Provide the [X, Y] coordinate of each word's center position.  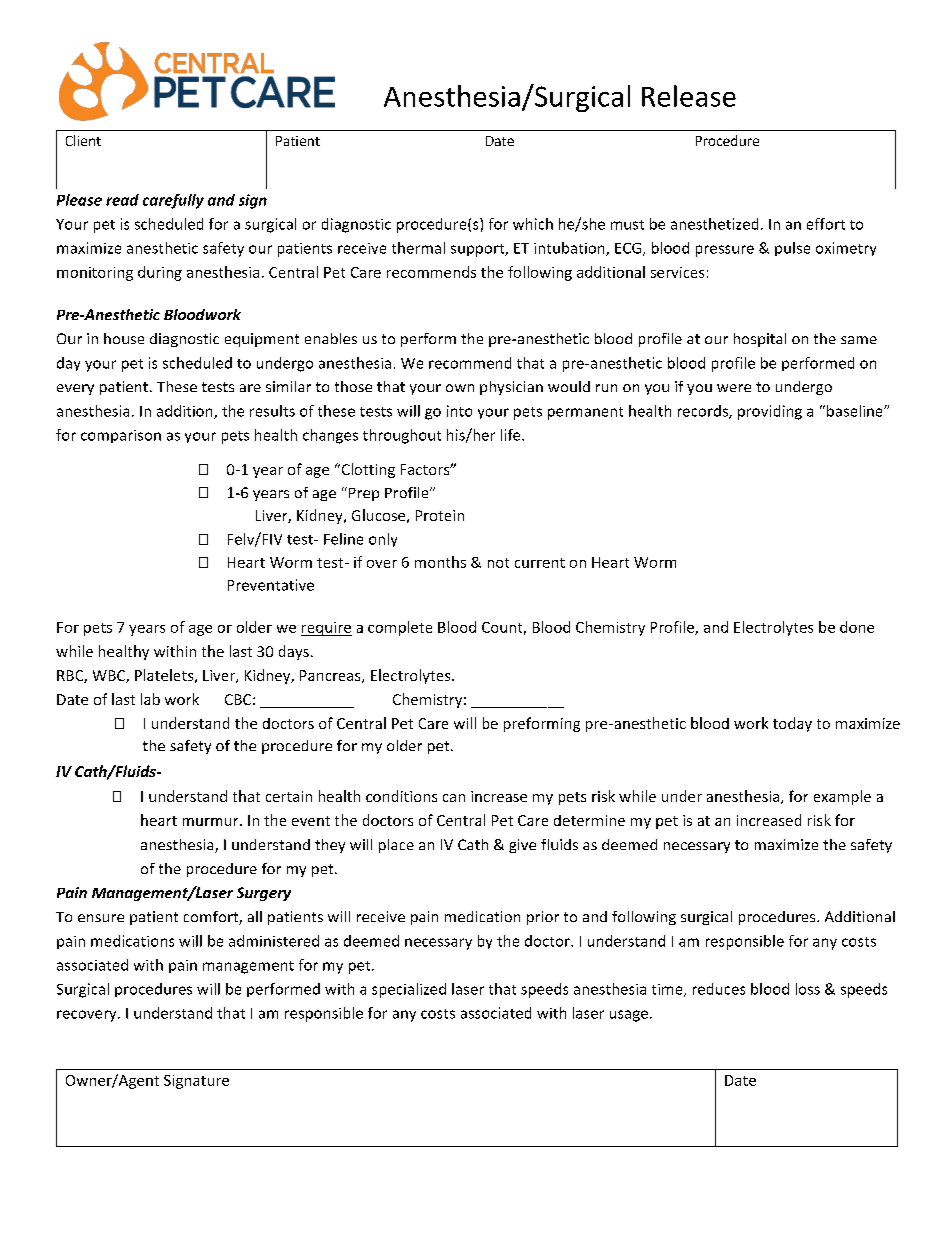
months [440, 562]
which [533, 224]
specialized [409, 990]
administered [274, 941]
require [326, 629]
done [857, 627]
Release [689, 96]
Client [83, 140]
